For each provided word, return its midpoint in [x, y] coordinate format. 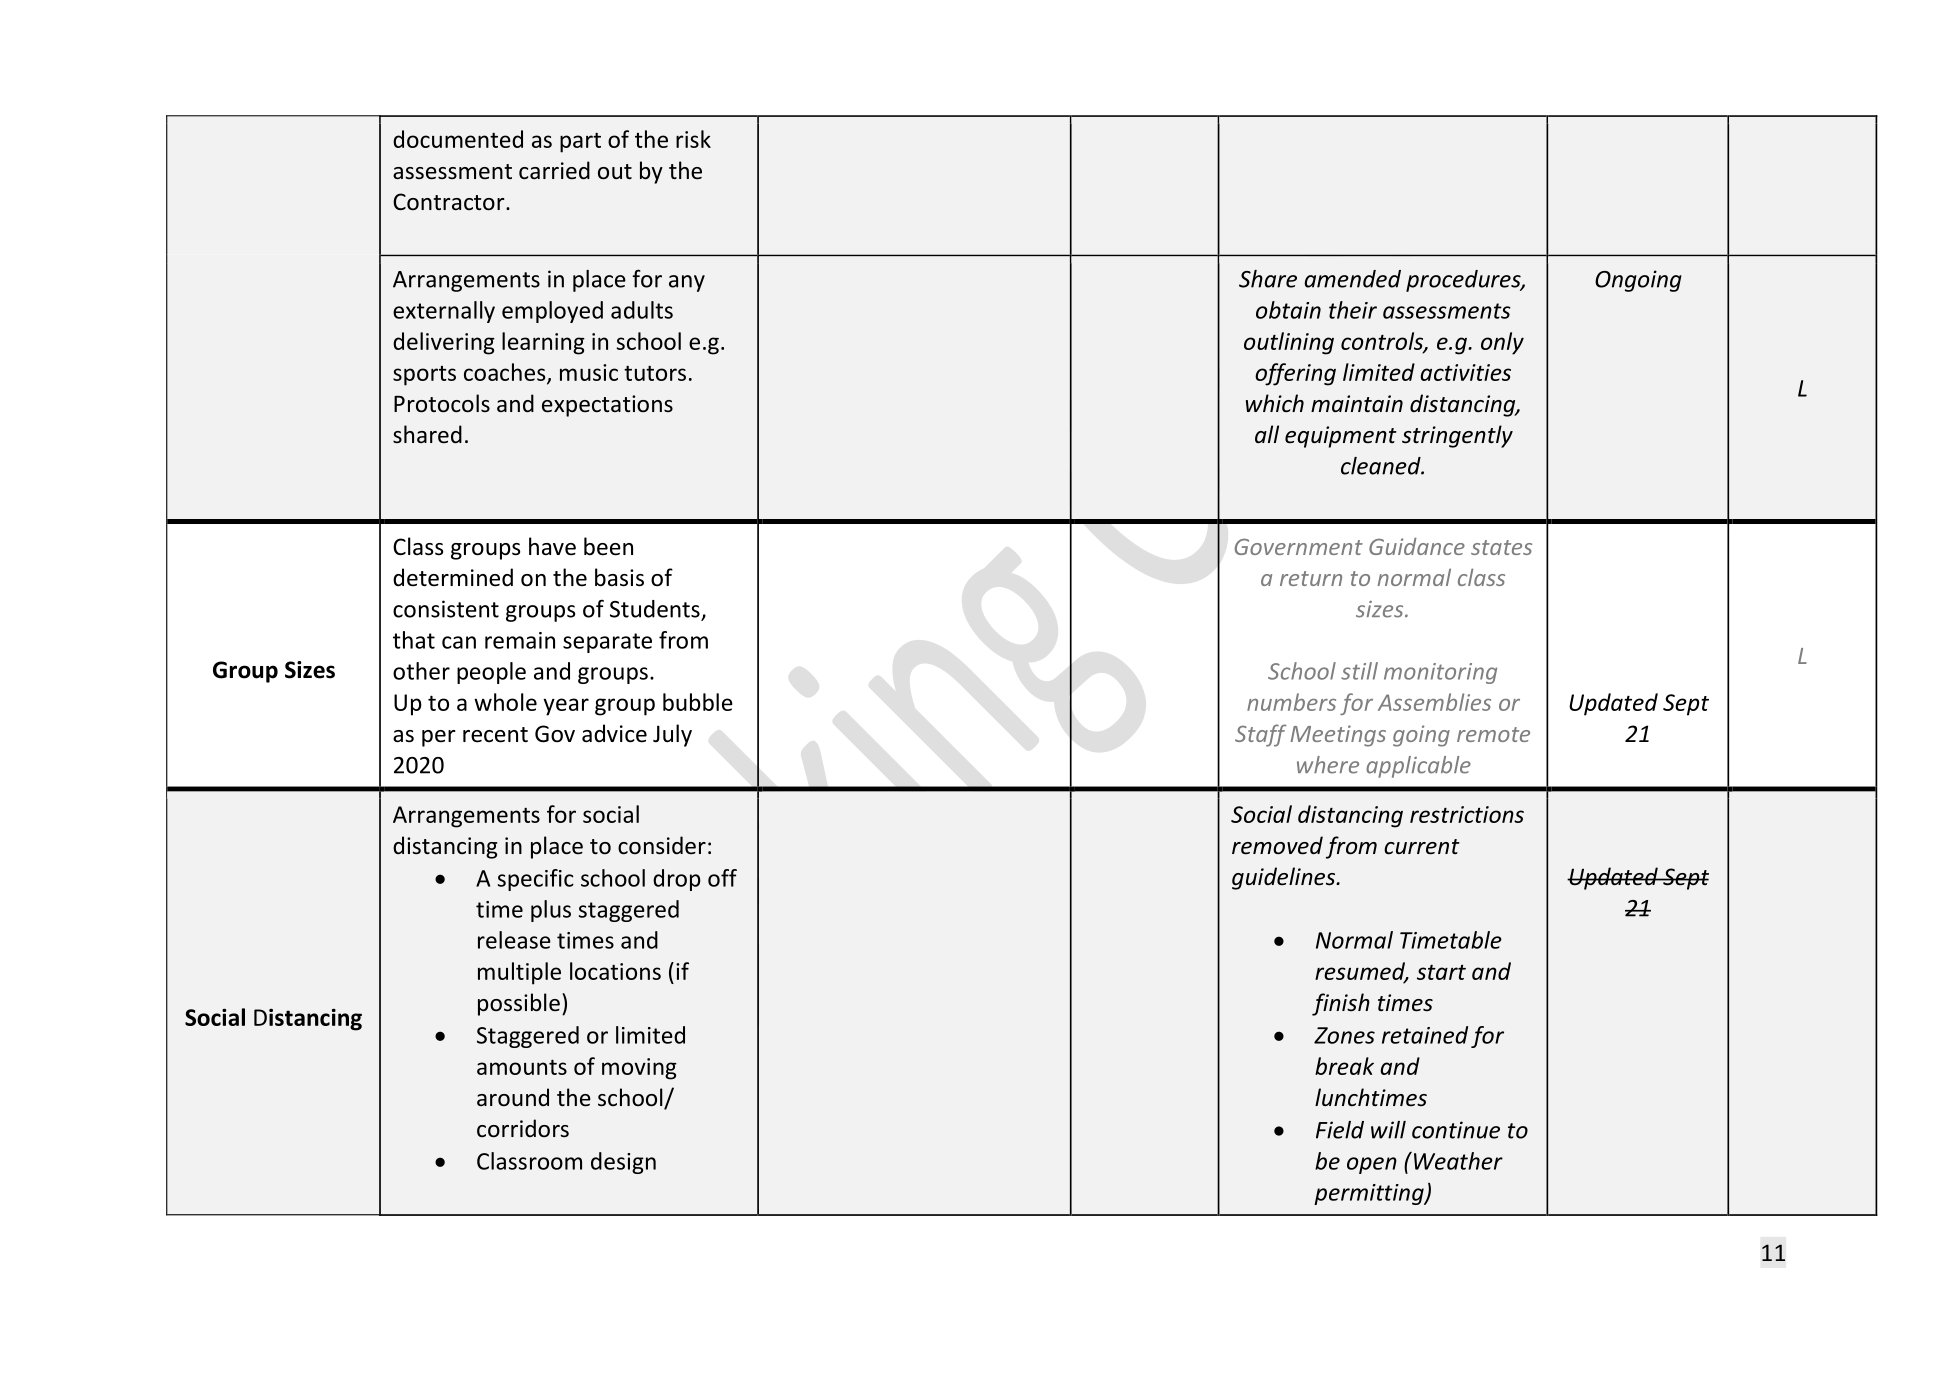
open [1372, 1165]
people [491, 673]
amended [1352, 279]
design [623, 1163]
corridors [523, 1128]
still [1359, 671]
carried [554, 170]
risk [693, 139]
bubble [698, 702]
